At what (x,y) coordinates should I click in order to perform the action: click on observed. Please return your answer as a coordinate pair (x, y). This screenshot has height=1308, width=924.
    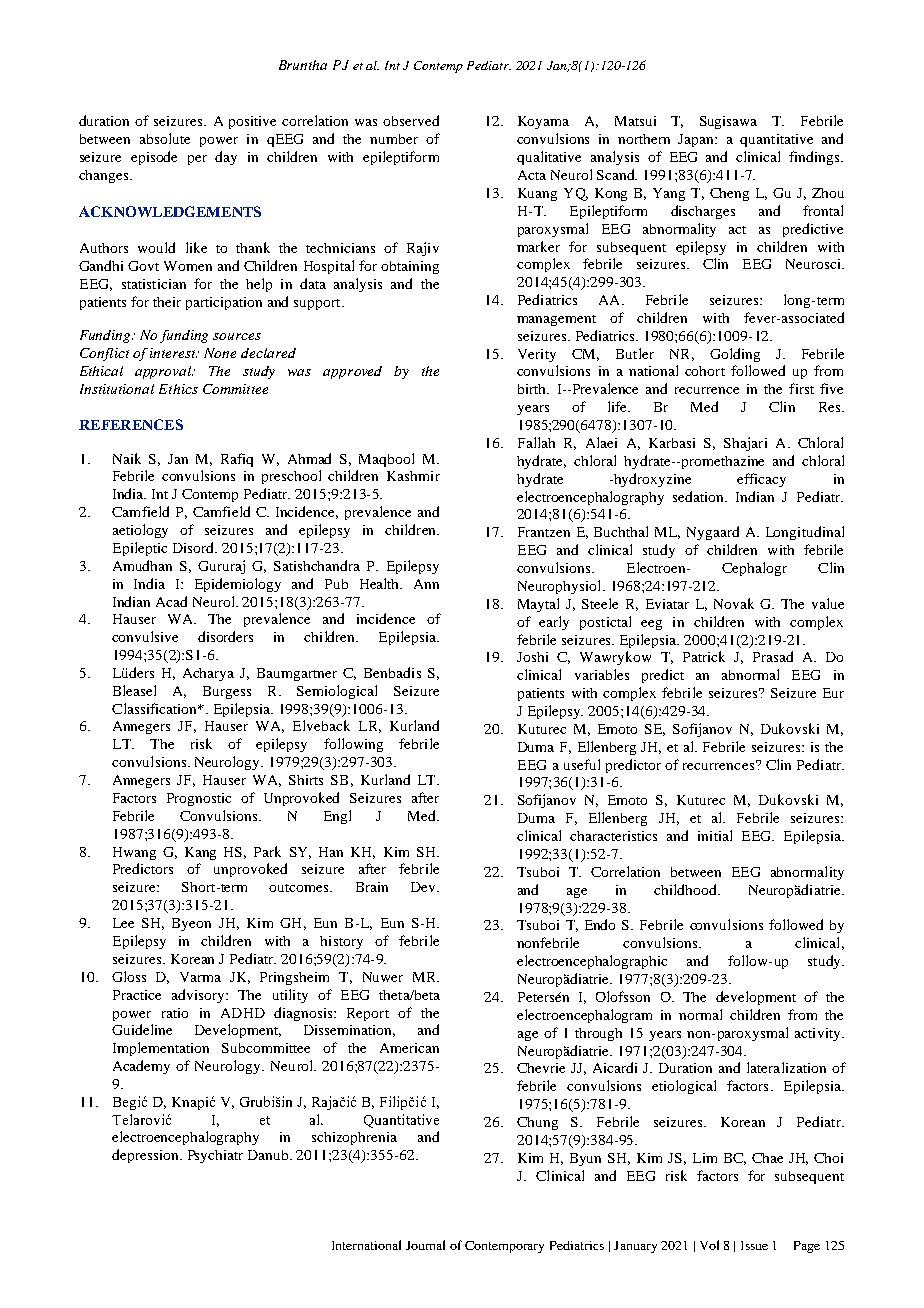
    Looking at the image, I should click on (411, 120).
